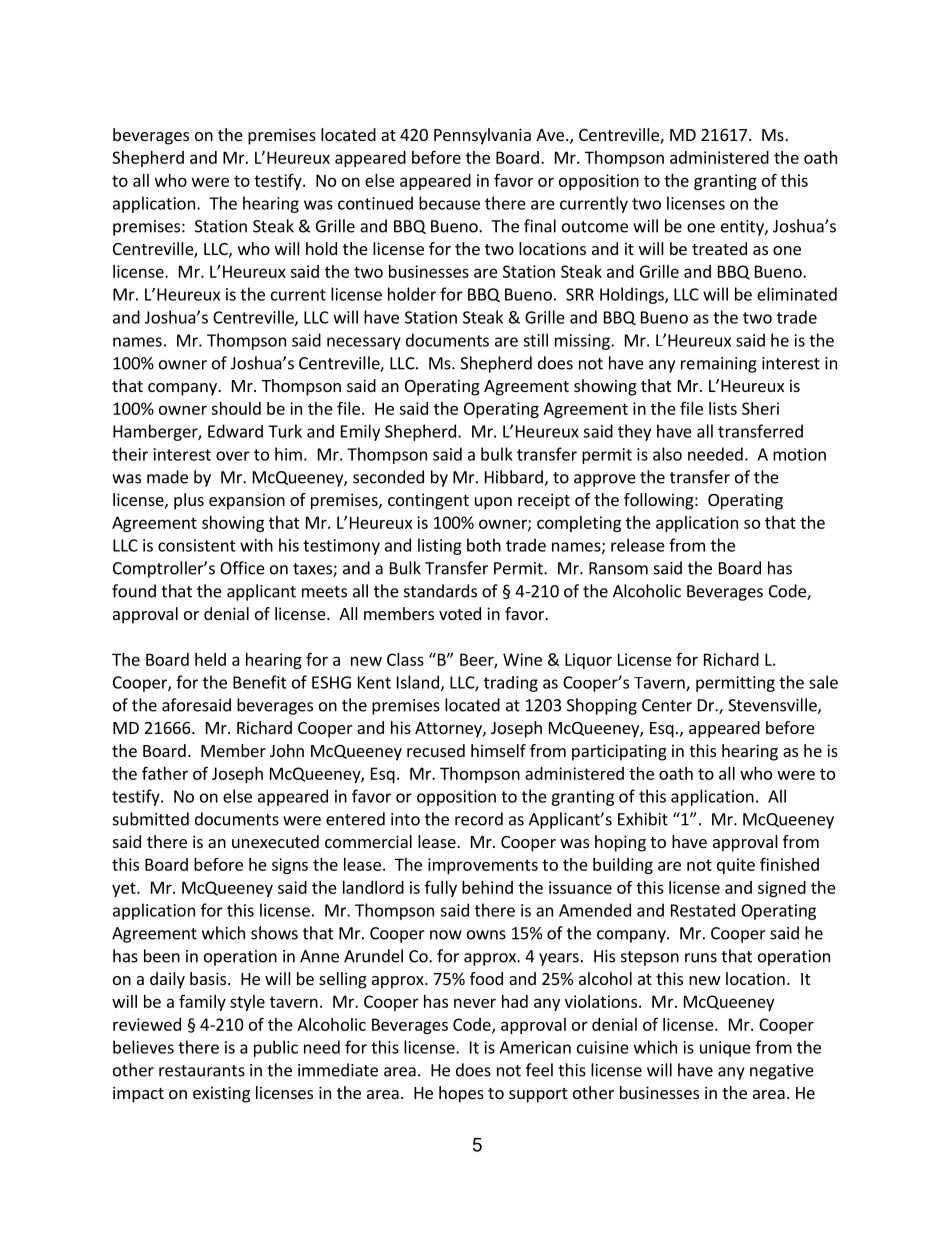 The image size is (952, 1233). What do you see at coordinates (723, 408) in the screenshot?
I see `lists` at bounding box center [723, 408].
